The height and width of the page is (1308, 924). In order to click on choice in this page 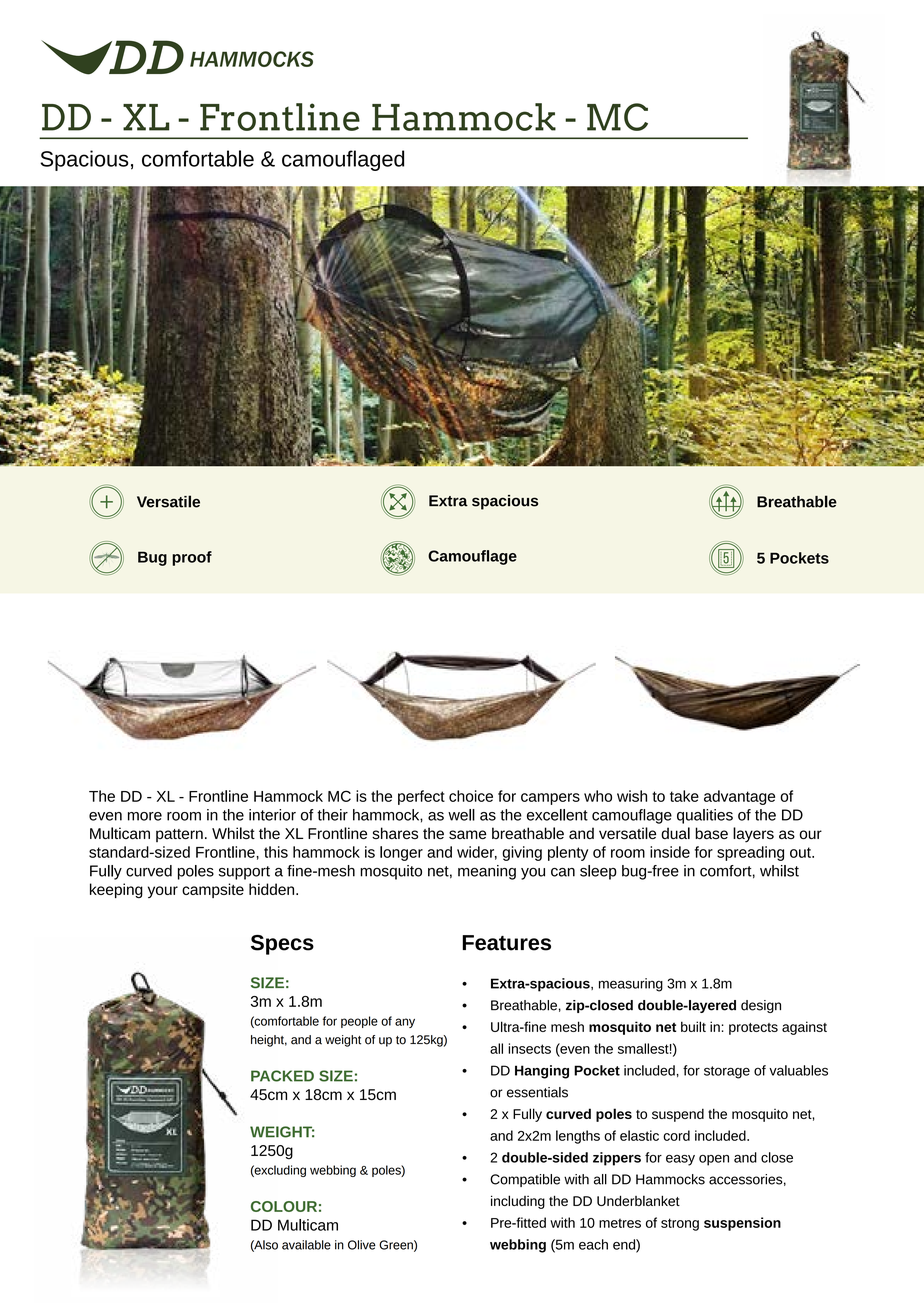, I will do `click(471, 796)`.
